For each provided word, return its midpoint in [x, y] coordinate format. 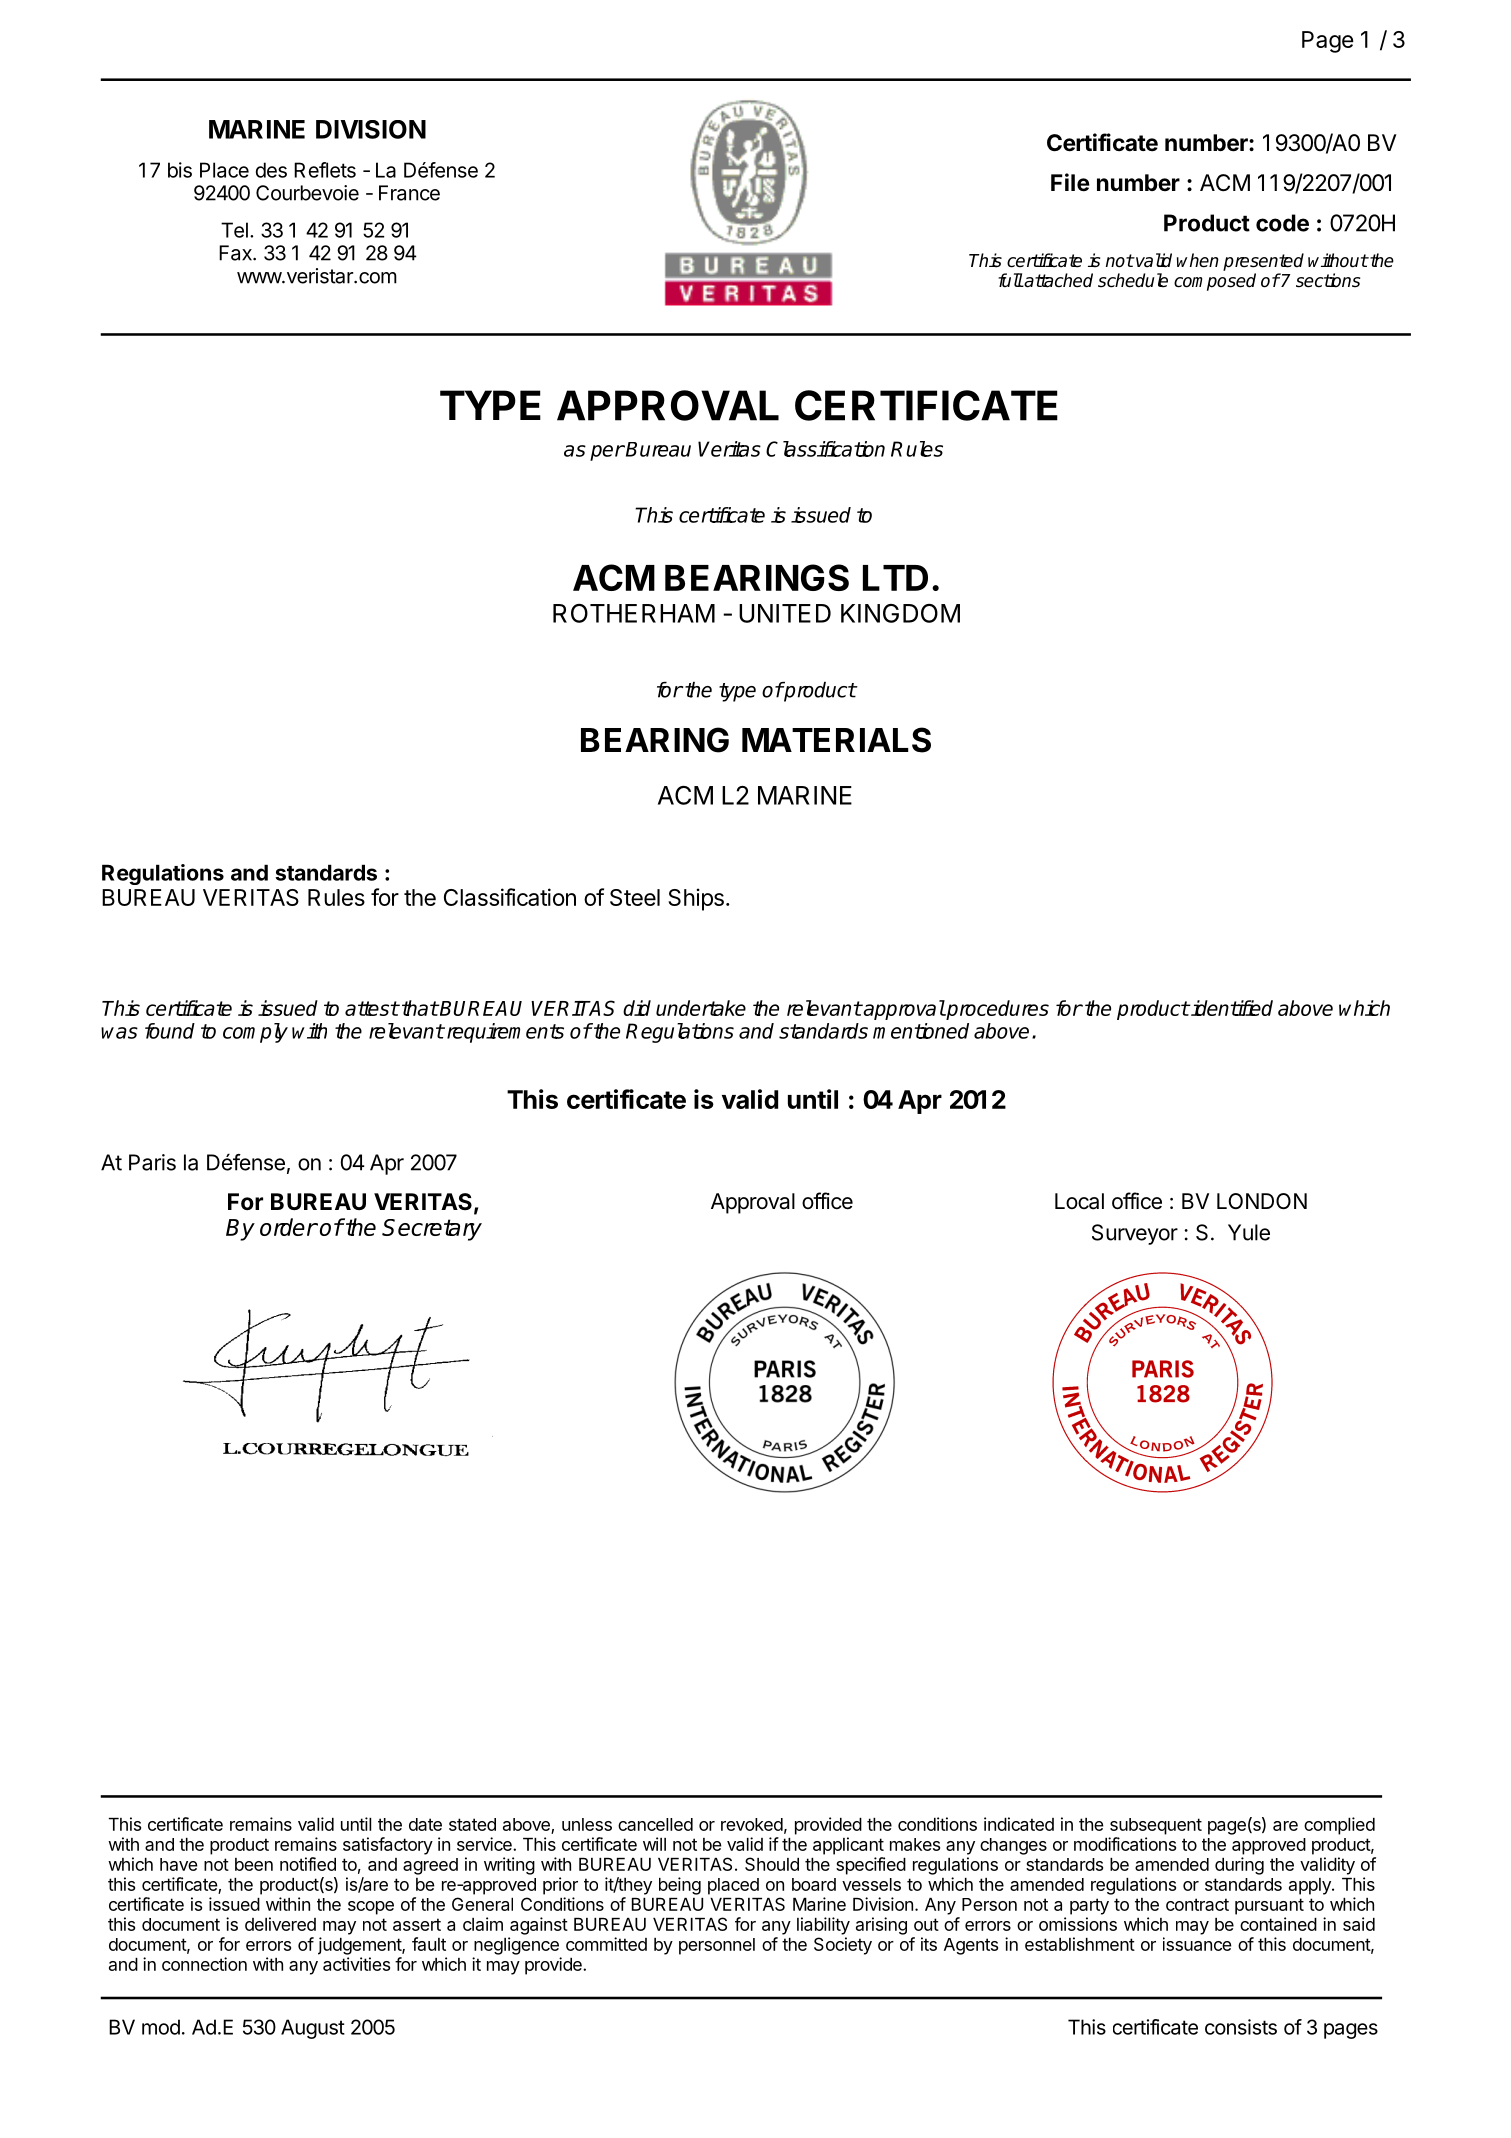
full [1010, 280]
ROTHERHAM [634, 613]
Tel [234, 230]
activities [356, 1964]
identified [1231, 1008]
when [1198, 260]
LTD [895, 578]
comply [255, 1033]
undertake [701, 1008]
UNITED [785, 613]
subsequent [1156, 1826]
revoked [752, 1824]
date [425, 1824]
